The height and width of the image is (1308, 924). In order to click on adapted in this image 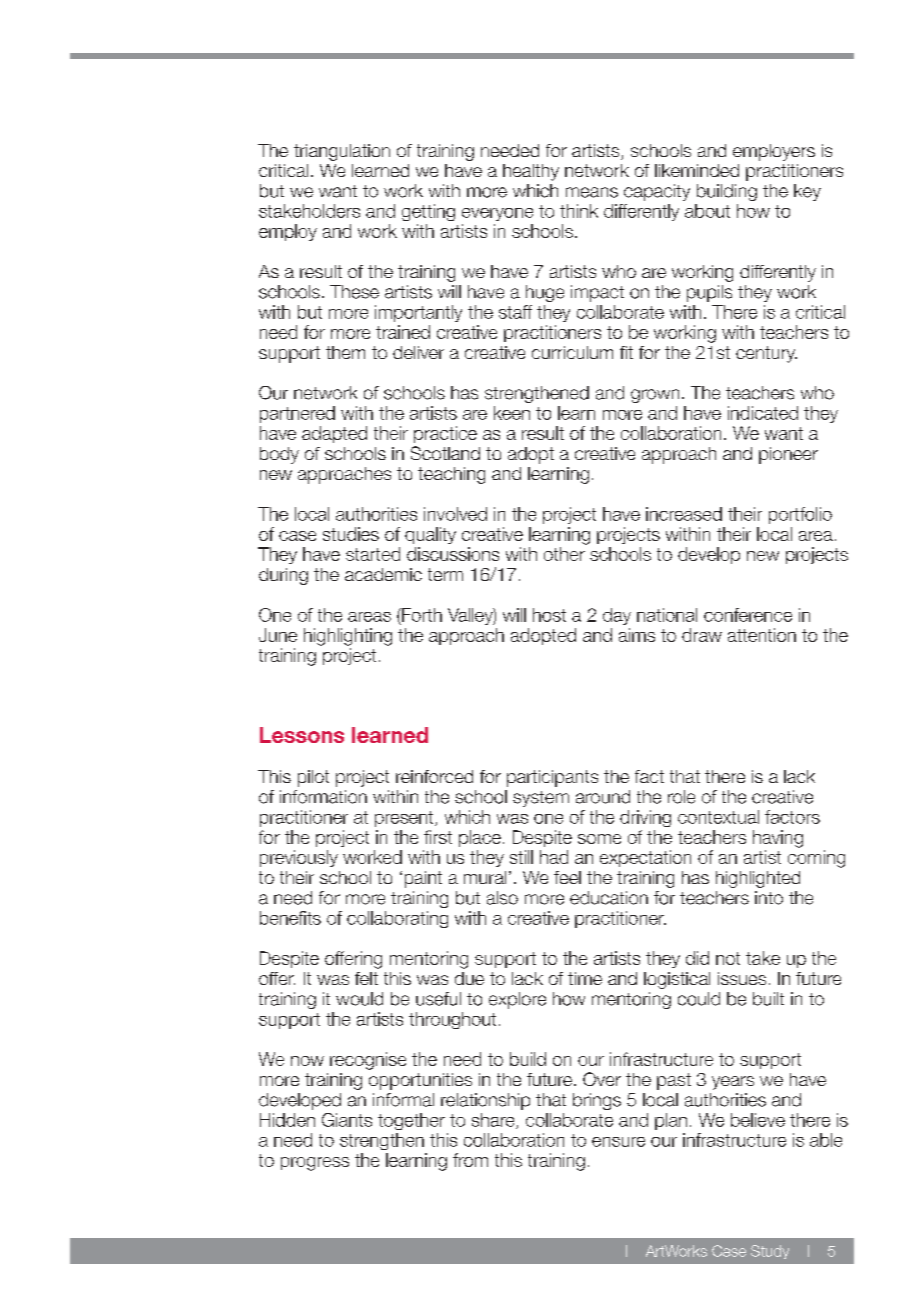, I will do `click(334, 434)`.
